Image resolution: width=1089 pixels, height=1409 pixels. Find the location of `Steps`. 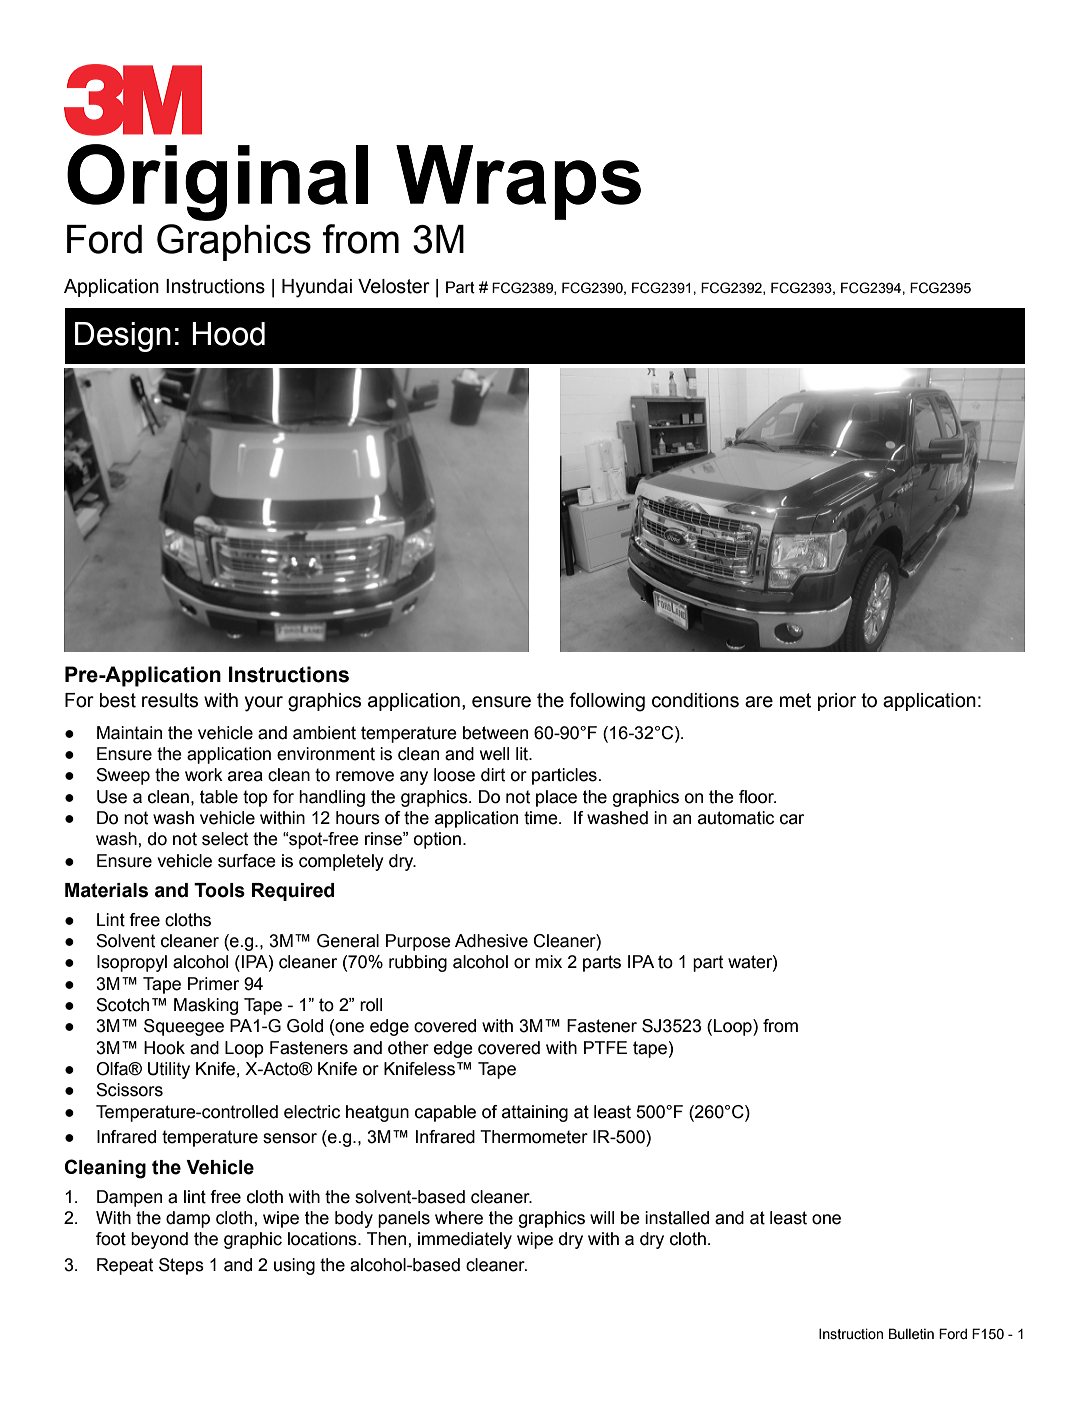

Steps is located at coordinates (181, 1266).
